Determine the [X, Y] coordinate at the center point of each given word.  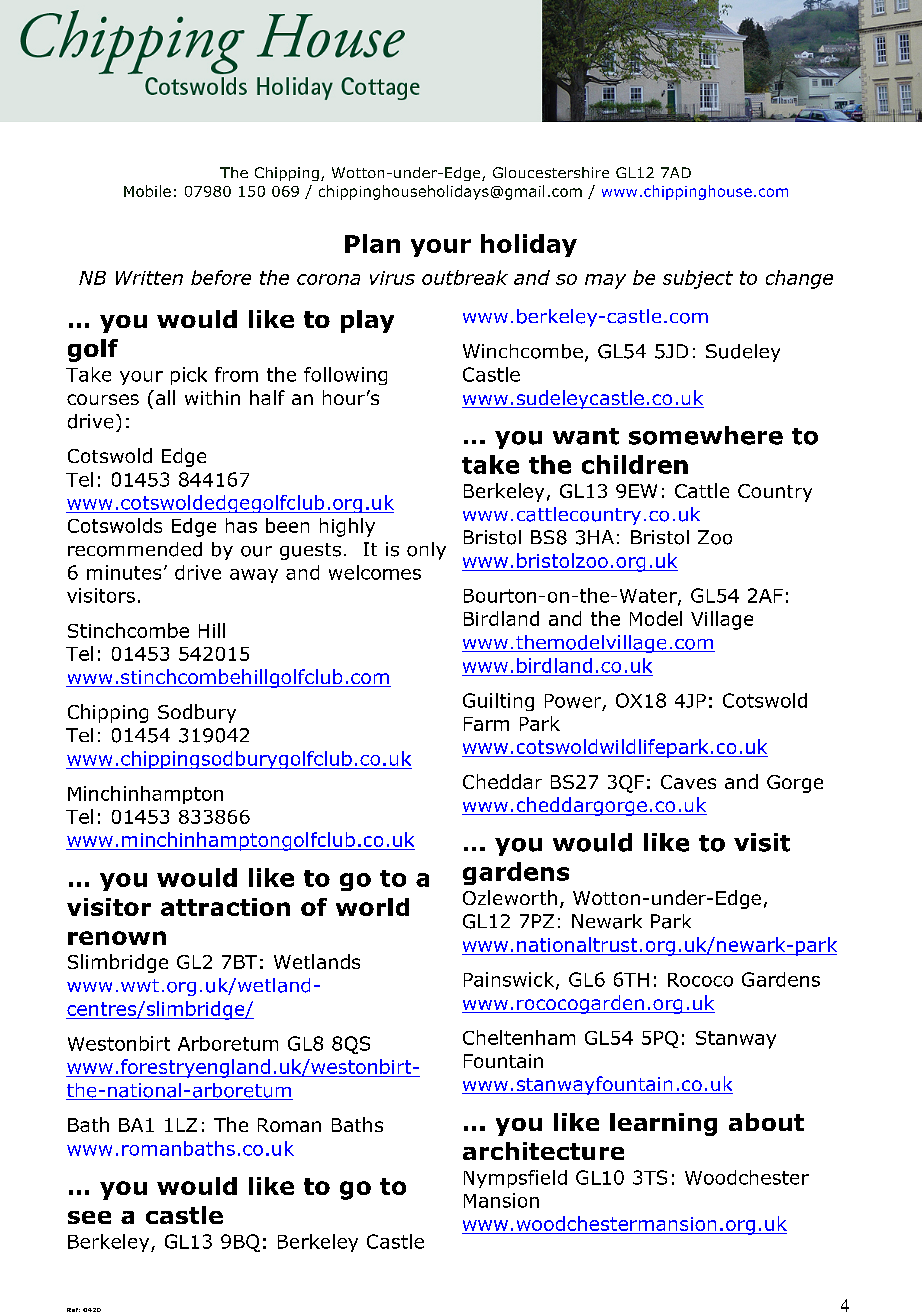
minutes [124, 572]
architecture [543, 1151]
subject [698, 279]
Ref [73, 1310]
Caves [688, 782]
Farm [486, 724]
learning [663, 1124]
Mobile [147, 191]
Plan [372, 243]
